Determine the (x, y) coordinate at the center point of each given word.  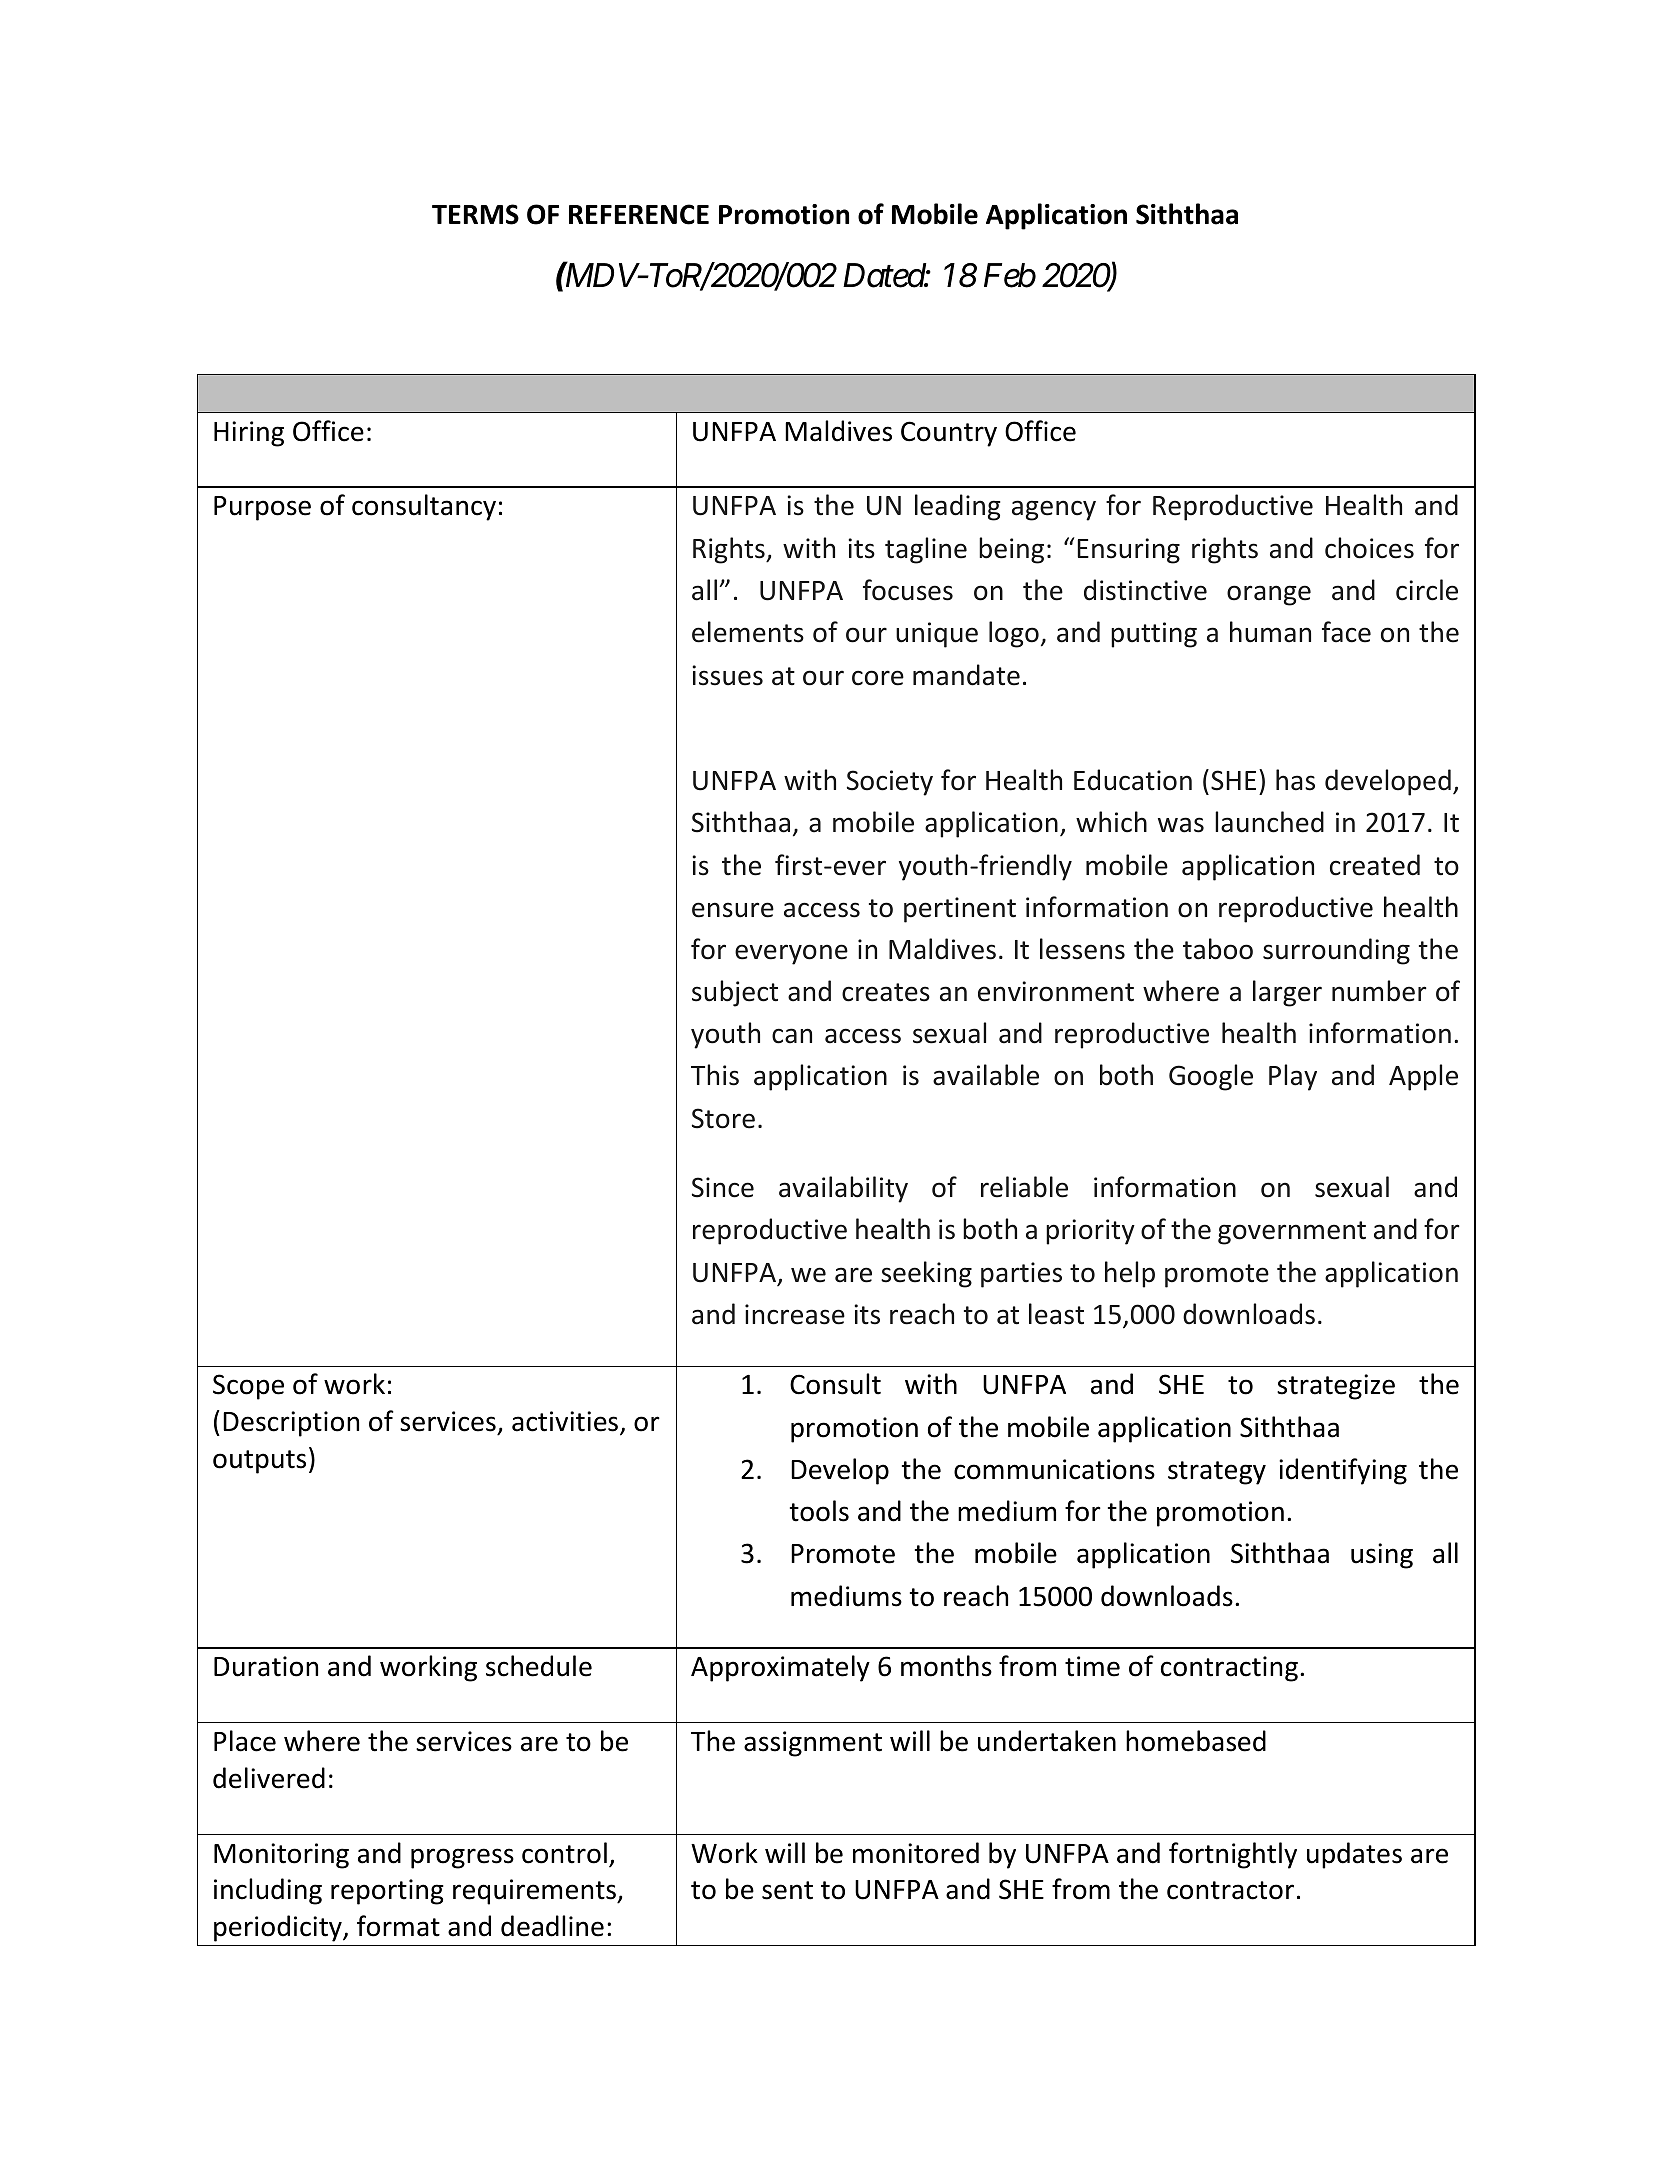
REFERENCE (639, 214)
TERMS (475, 214)
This (715, 1075)
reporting (387, 1892)
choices (1369, 548)
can (792, 1036)
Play (1293, 1077)
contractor (1230, 1890)
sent (787, 1890)
